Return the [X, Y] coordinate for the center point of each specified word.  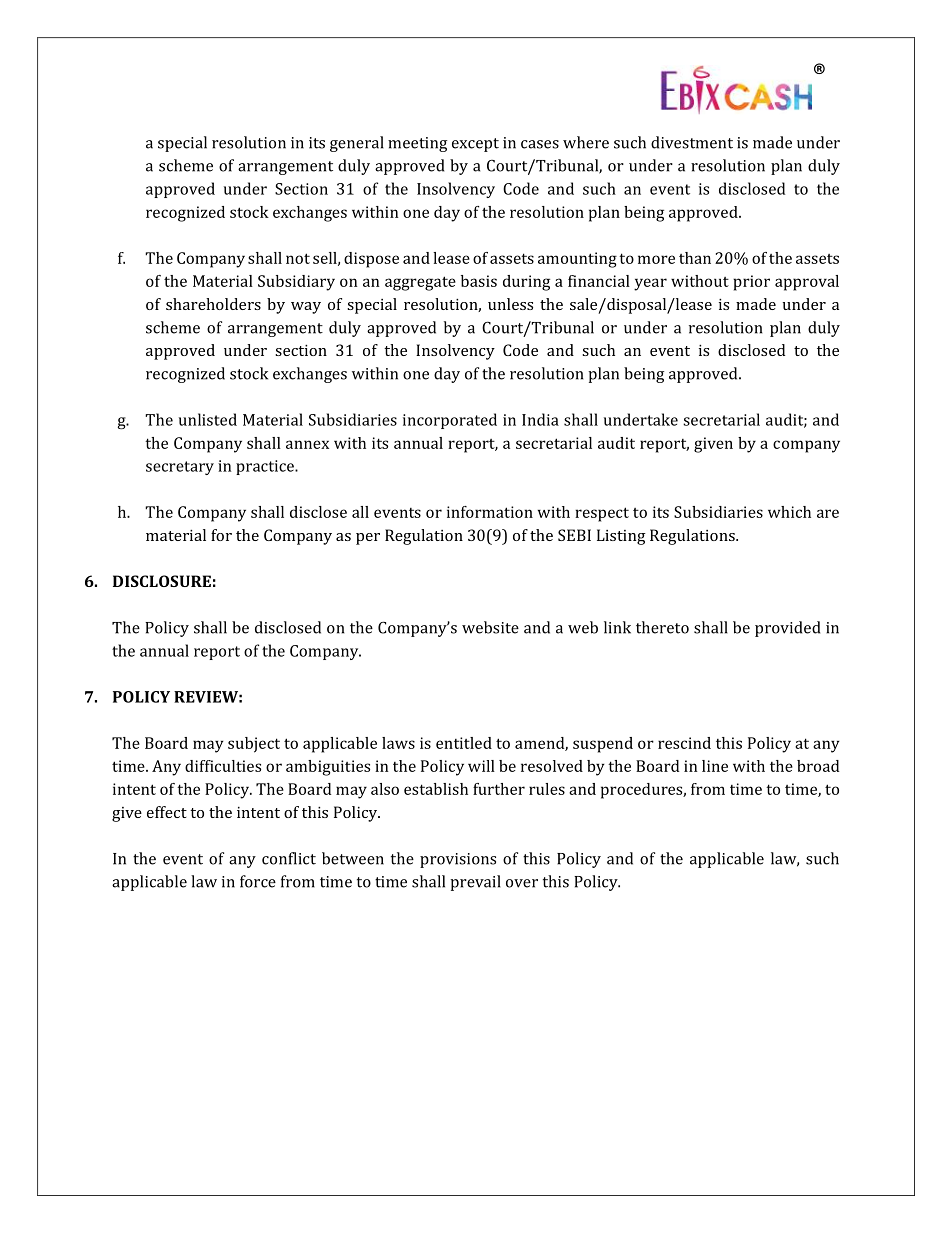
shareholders [213, 304]
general [357, 144]
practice [266, 467]
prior [751, 283]
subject [254, 745]
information [490, 512]
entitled [464, 743]
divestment [692, 142]
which [789, 512]
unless [510, 304]
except [475, 145]
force [258, 881]
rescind [684, 743]
